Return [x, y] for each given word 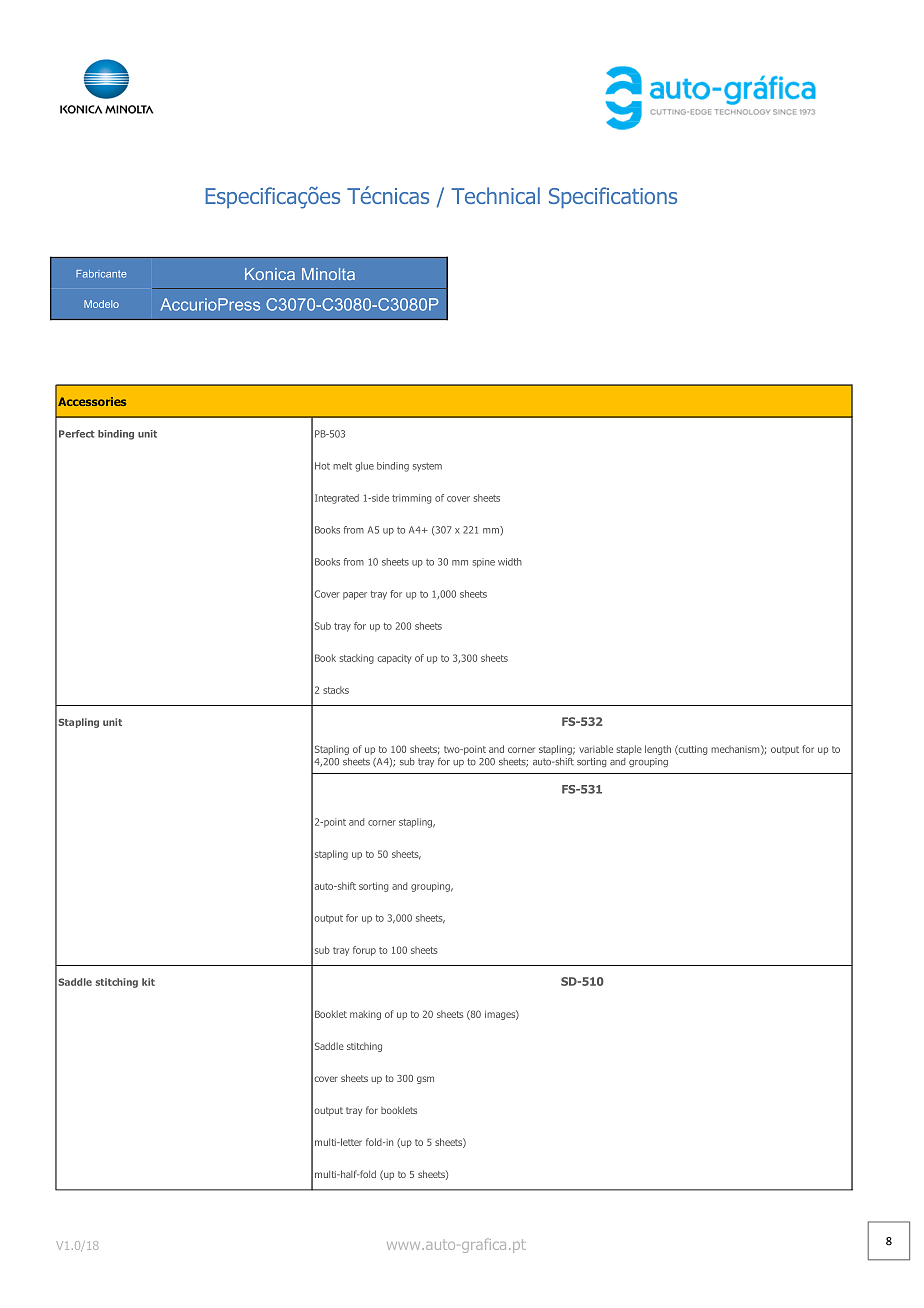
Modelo [101, 304]
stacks [336, 690]
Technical [496, 195]
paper [355, 596]
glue [364, 467]
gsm [425, 1080]
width [510, 562]
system [427, 467]
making [365, 1015]
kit [148, 982]
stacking [356, 659]
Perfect [77, 434]
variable [596, 749]
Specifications [613, 197]
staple [629, 750]
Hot [322, 466]
